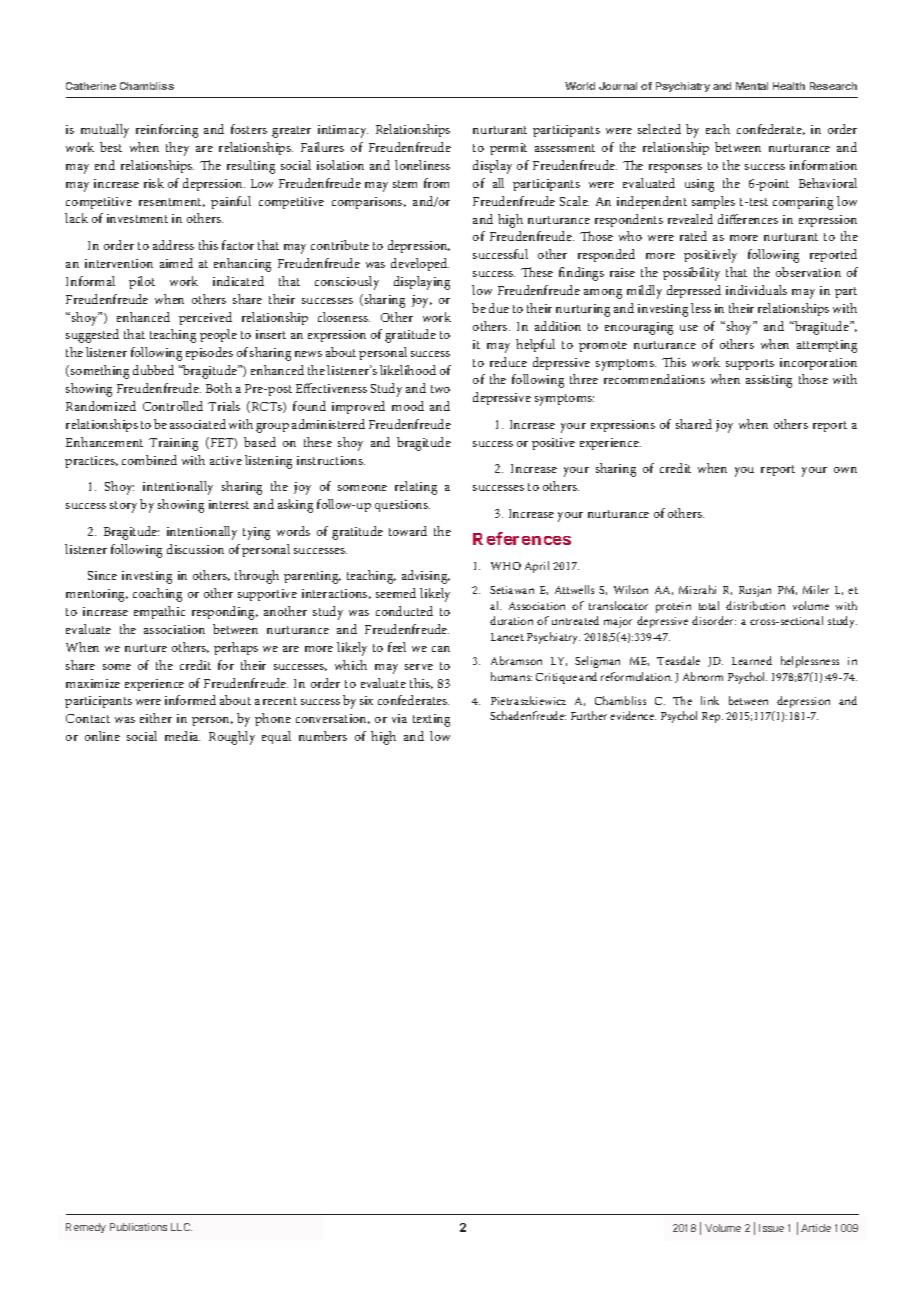 This screenshot has width=924, height=1308. What do you see at coordinates (771, 1228) in the screenshot?
I see `Issue` at bounding box center [771, 1228].
